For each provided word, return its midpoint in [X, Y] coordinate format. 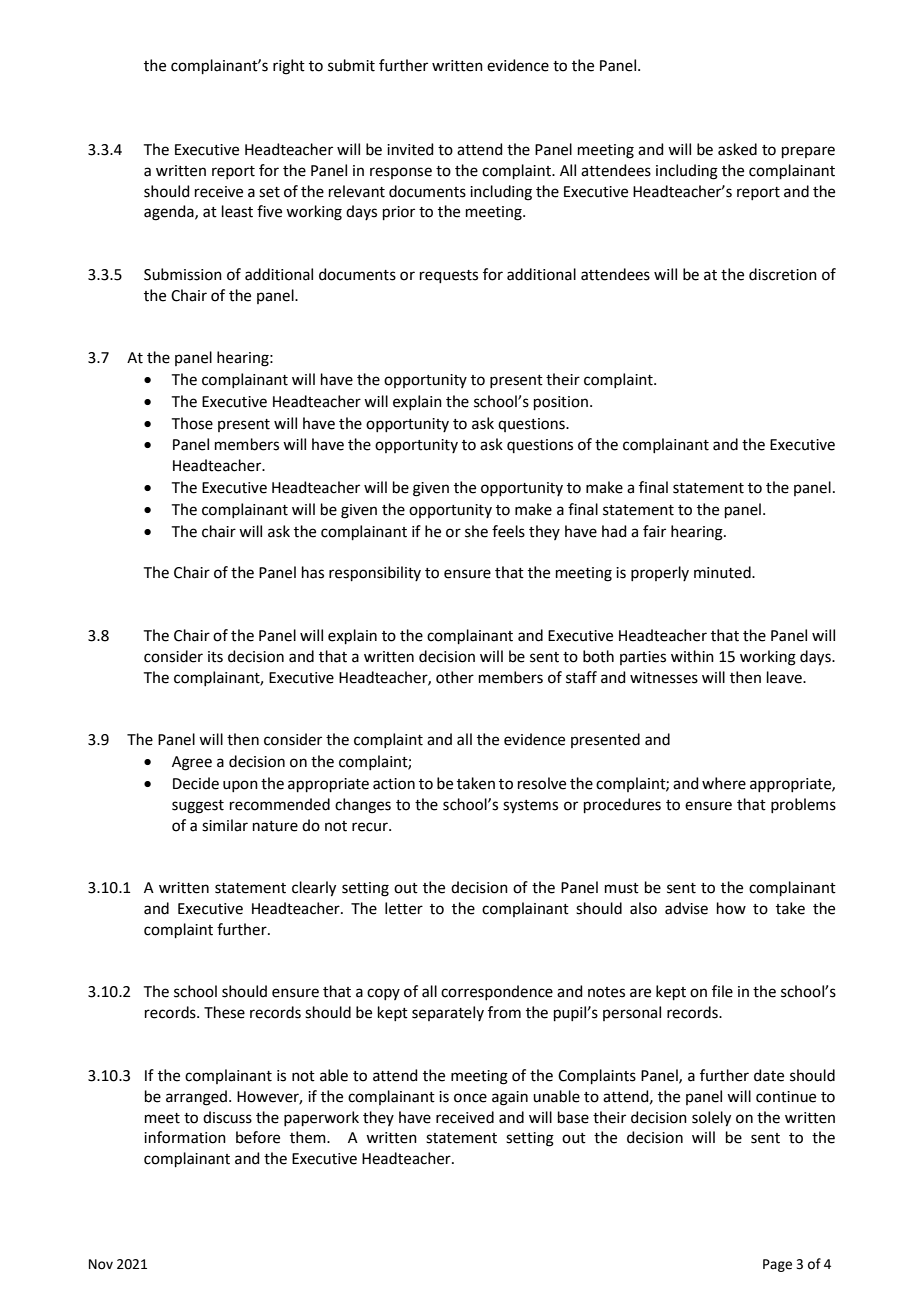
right [289, 67]
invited [410, 149]
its [215, 657]
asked [737, 149]
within [692, 656]
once [470, 1098]
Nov [101, 1264]
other [455, 677]
